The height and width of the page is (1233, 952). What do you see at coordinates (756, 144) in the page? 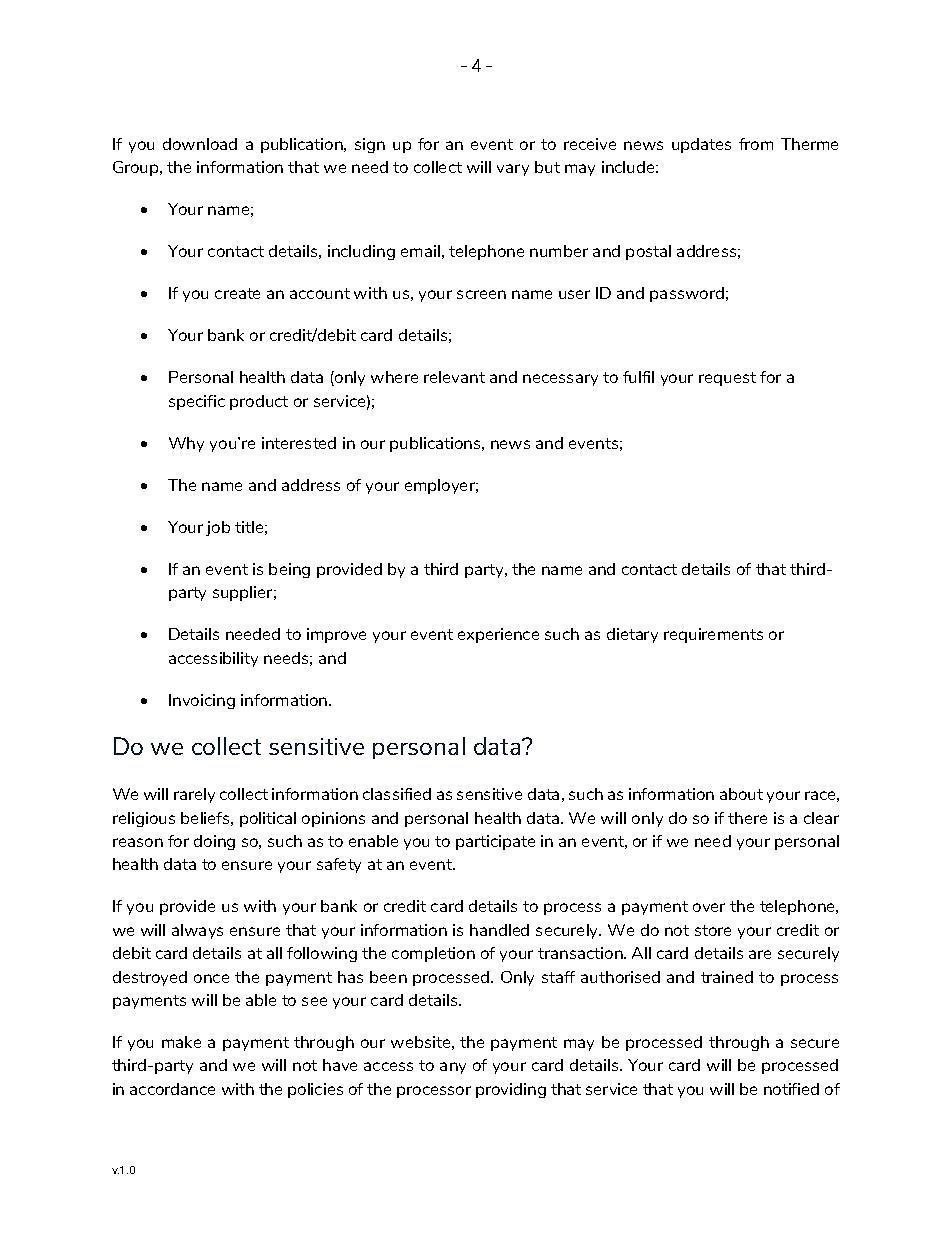
I see `from` at bounding box center [756, 144].
